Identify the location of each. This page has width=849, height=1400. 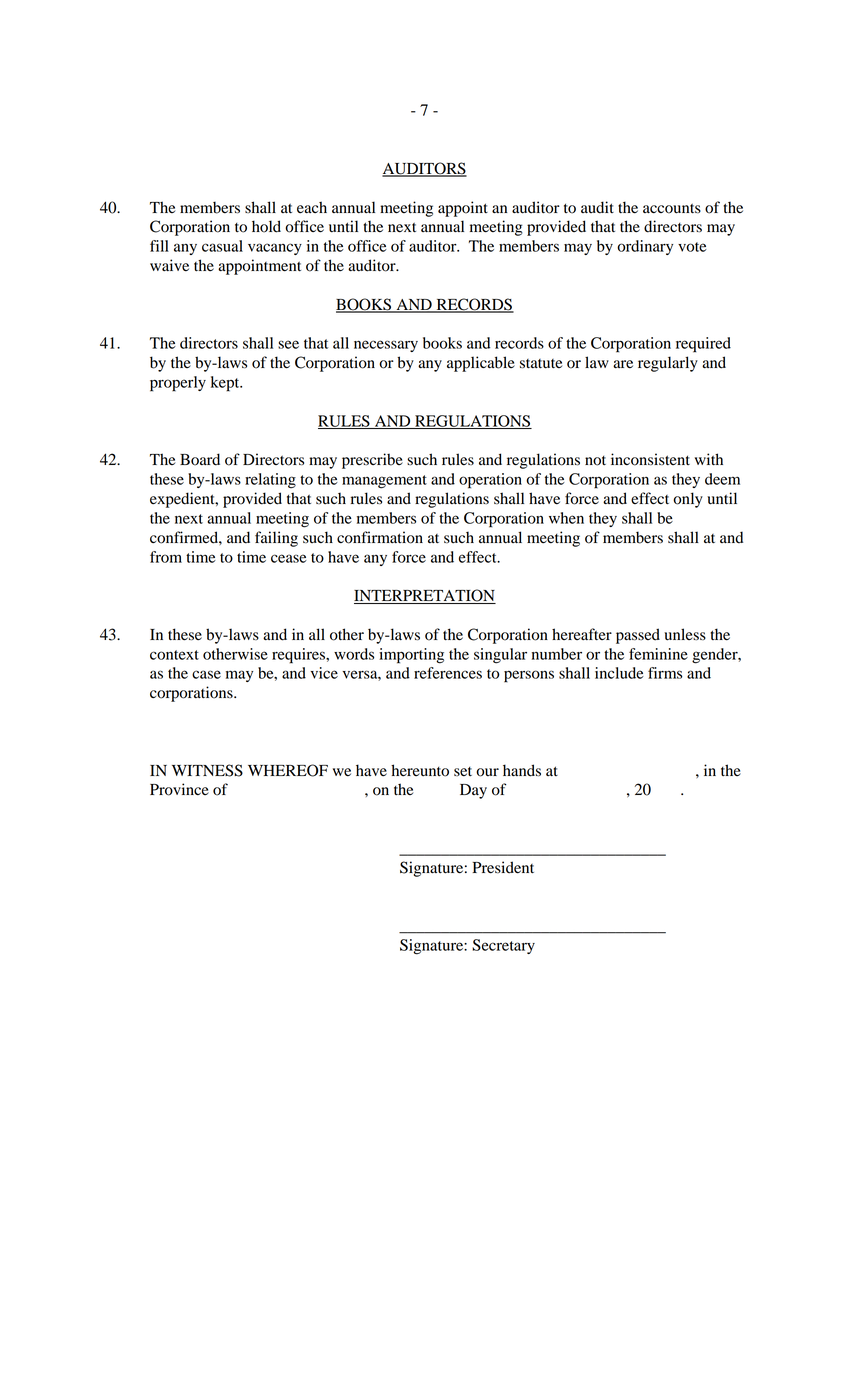
(312, 207).
